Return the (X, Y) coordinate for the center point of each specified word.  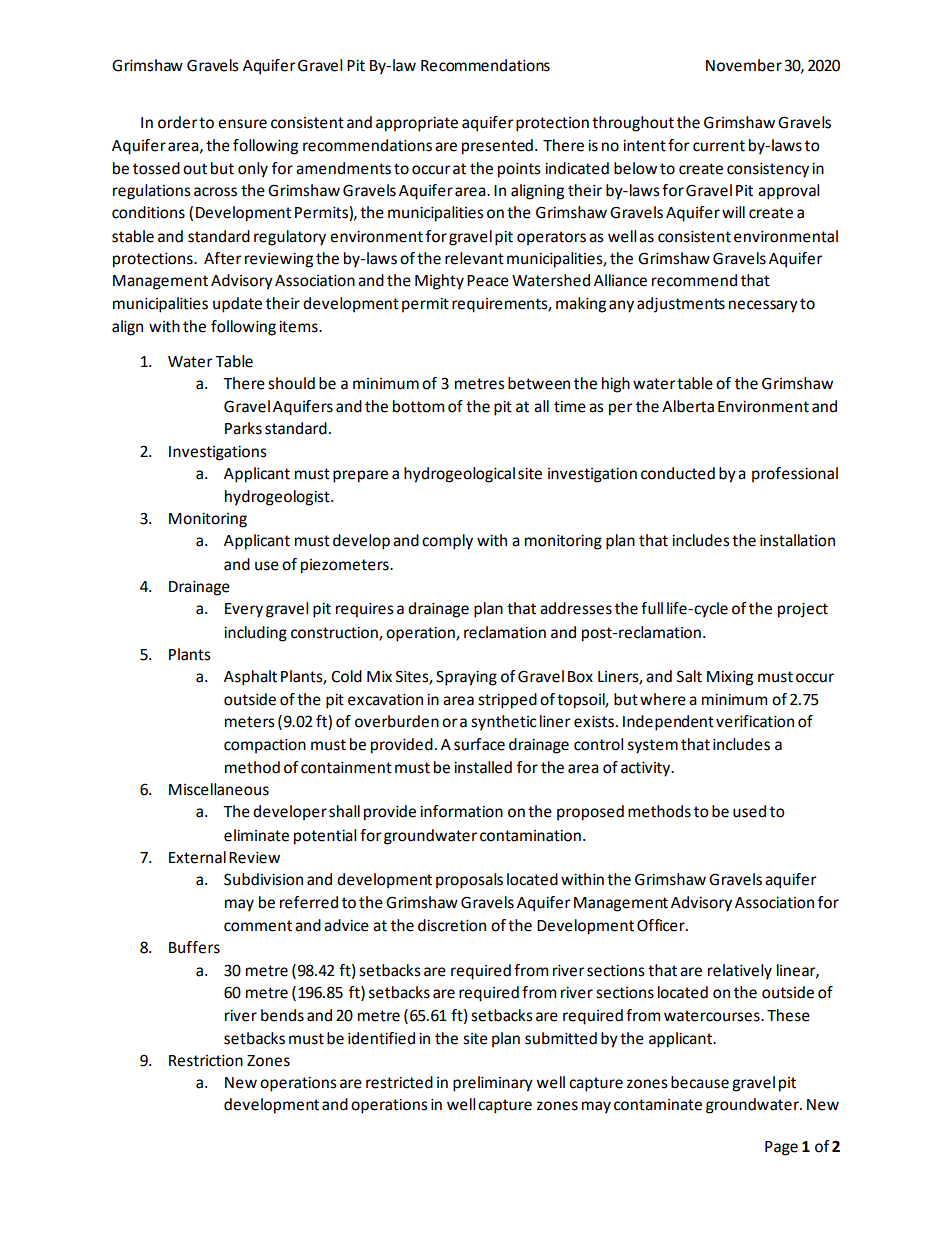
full (652, 608)
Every (244, 610)
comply (447, 542)
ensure (242, 124)
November (744, 65)
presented (497, 147)
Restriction (206, 1061)
